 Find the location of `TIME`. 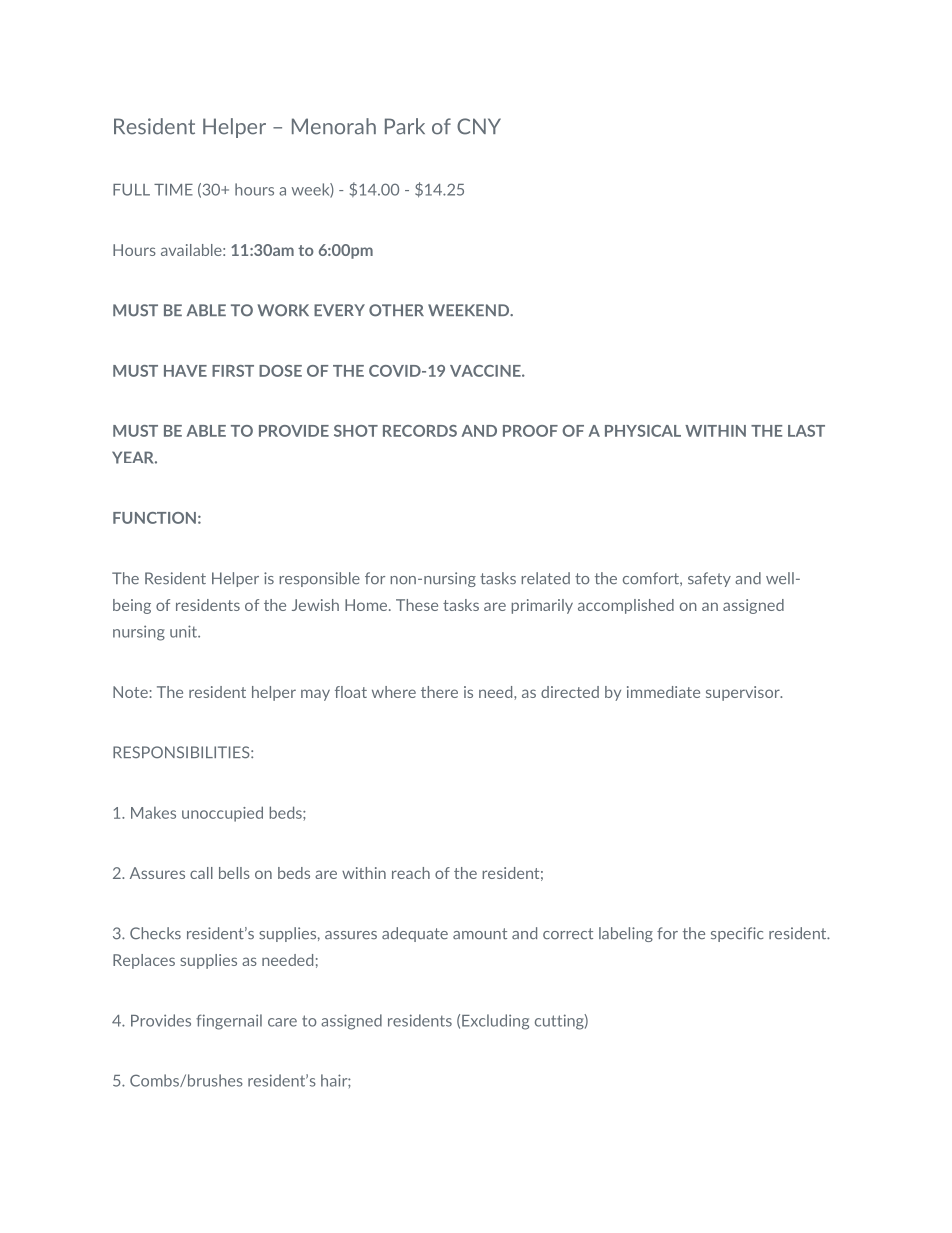

TIME is located at coordinates (173, 190).
